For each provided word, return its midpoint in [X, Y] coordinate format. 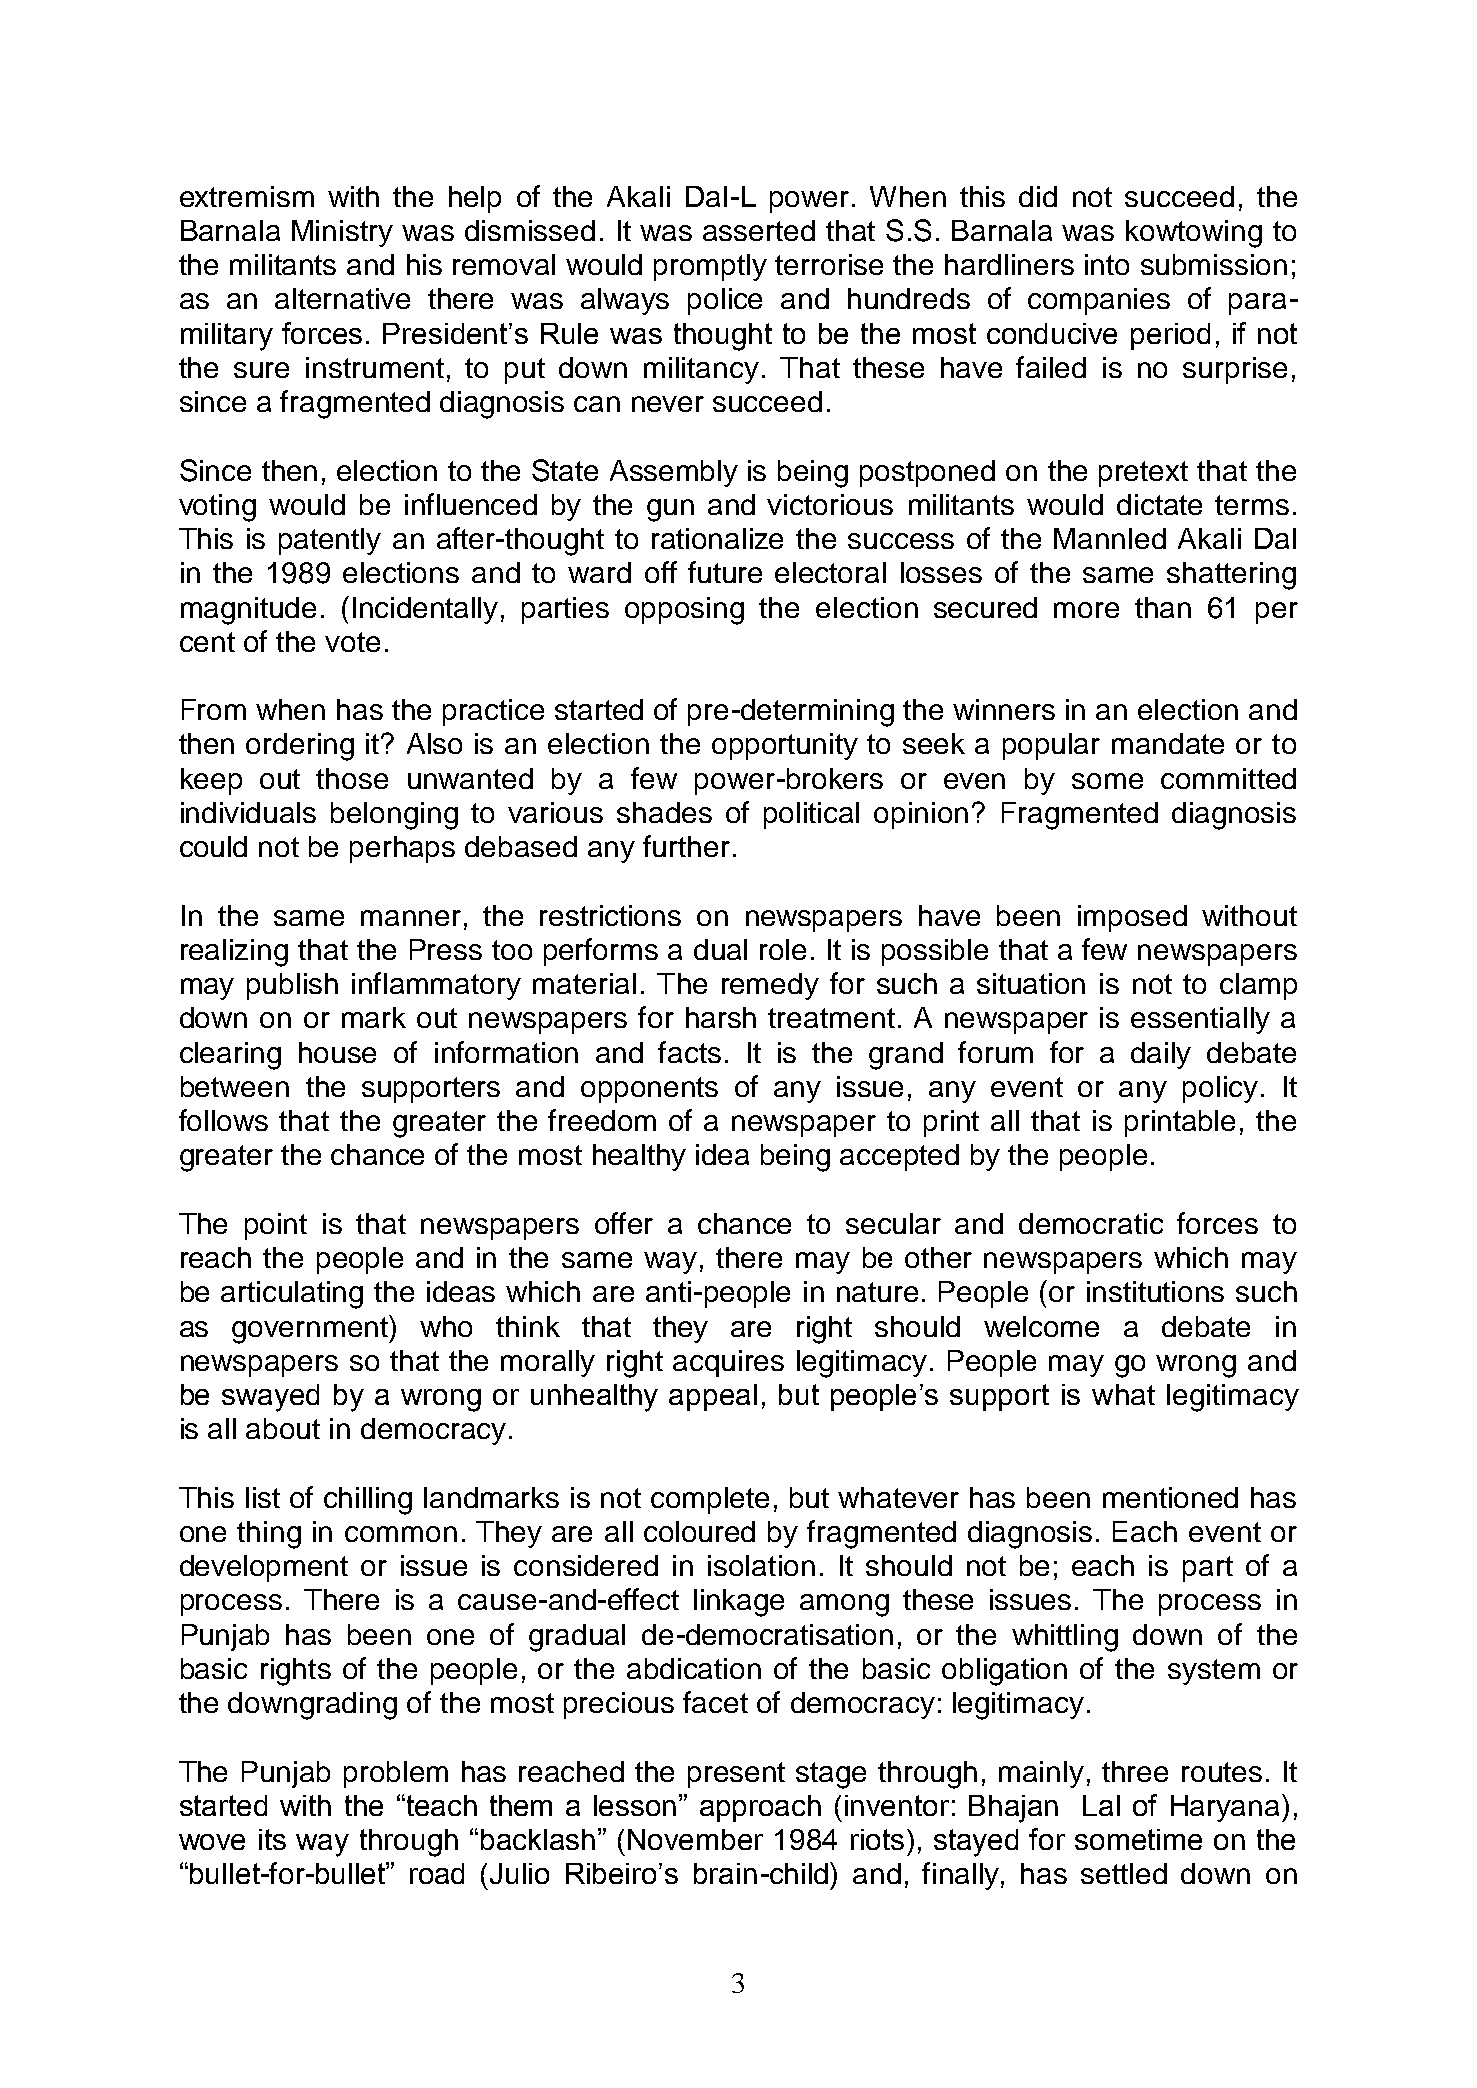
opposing [684, 611]
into [1107, 264]
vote [352, 642]
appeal [713, 1397]
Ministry [342, 233]
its [272, 1839]
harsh [721, 1017]
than [1163, 607]
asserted [759, 230]
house [337, 1052]
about [283, 1428]
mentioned [1170, 1497]
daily [1161, 1055]
